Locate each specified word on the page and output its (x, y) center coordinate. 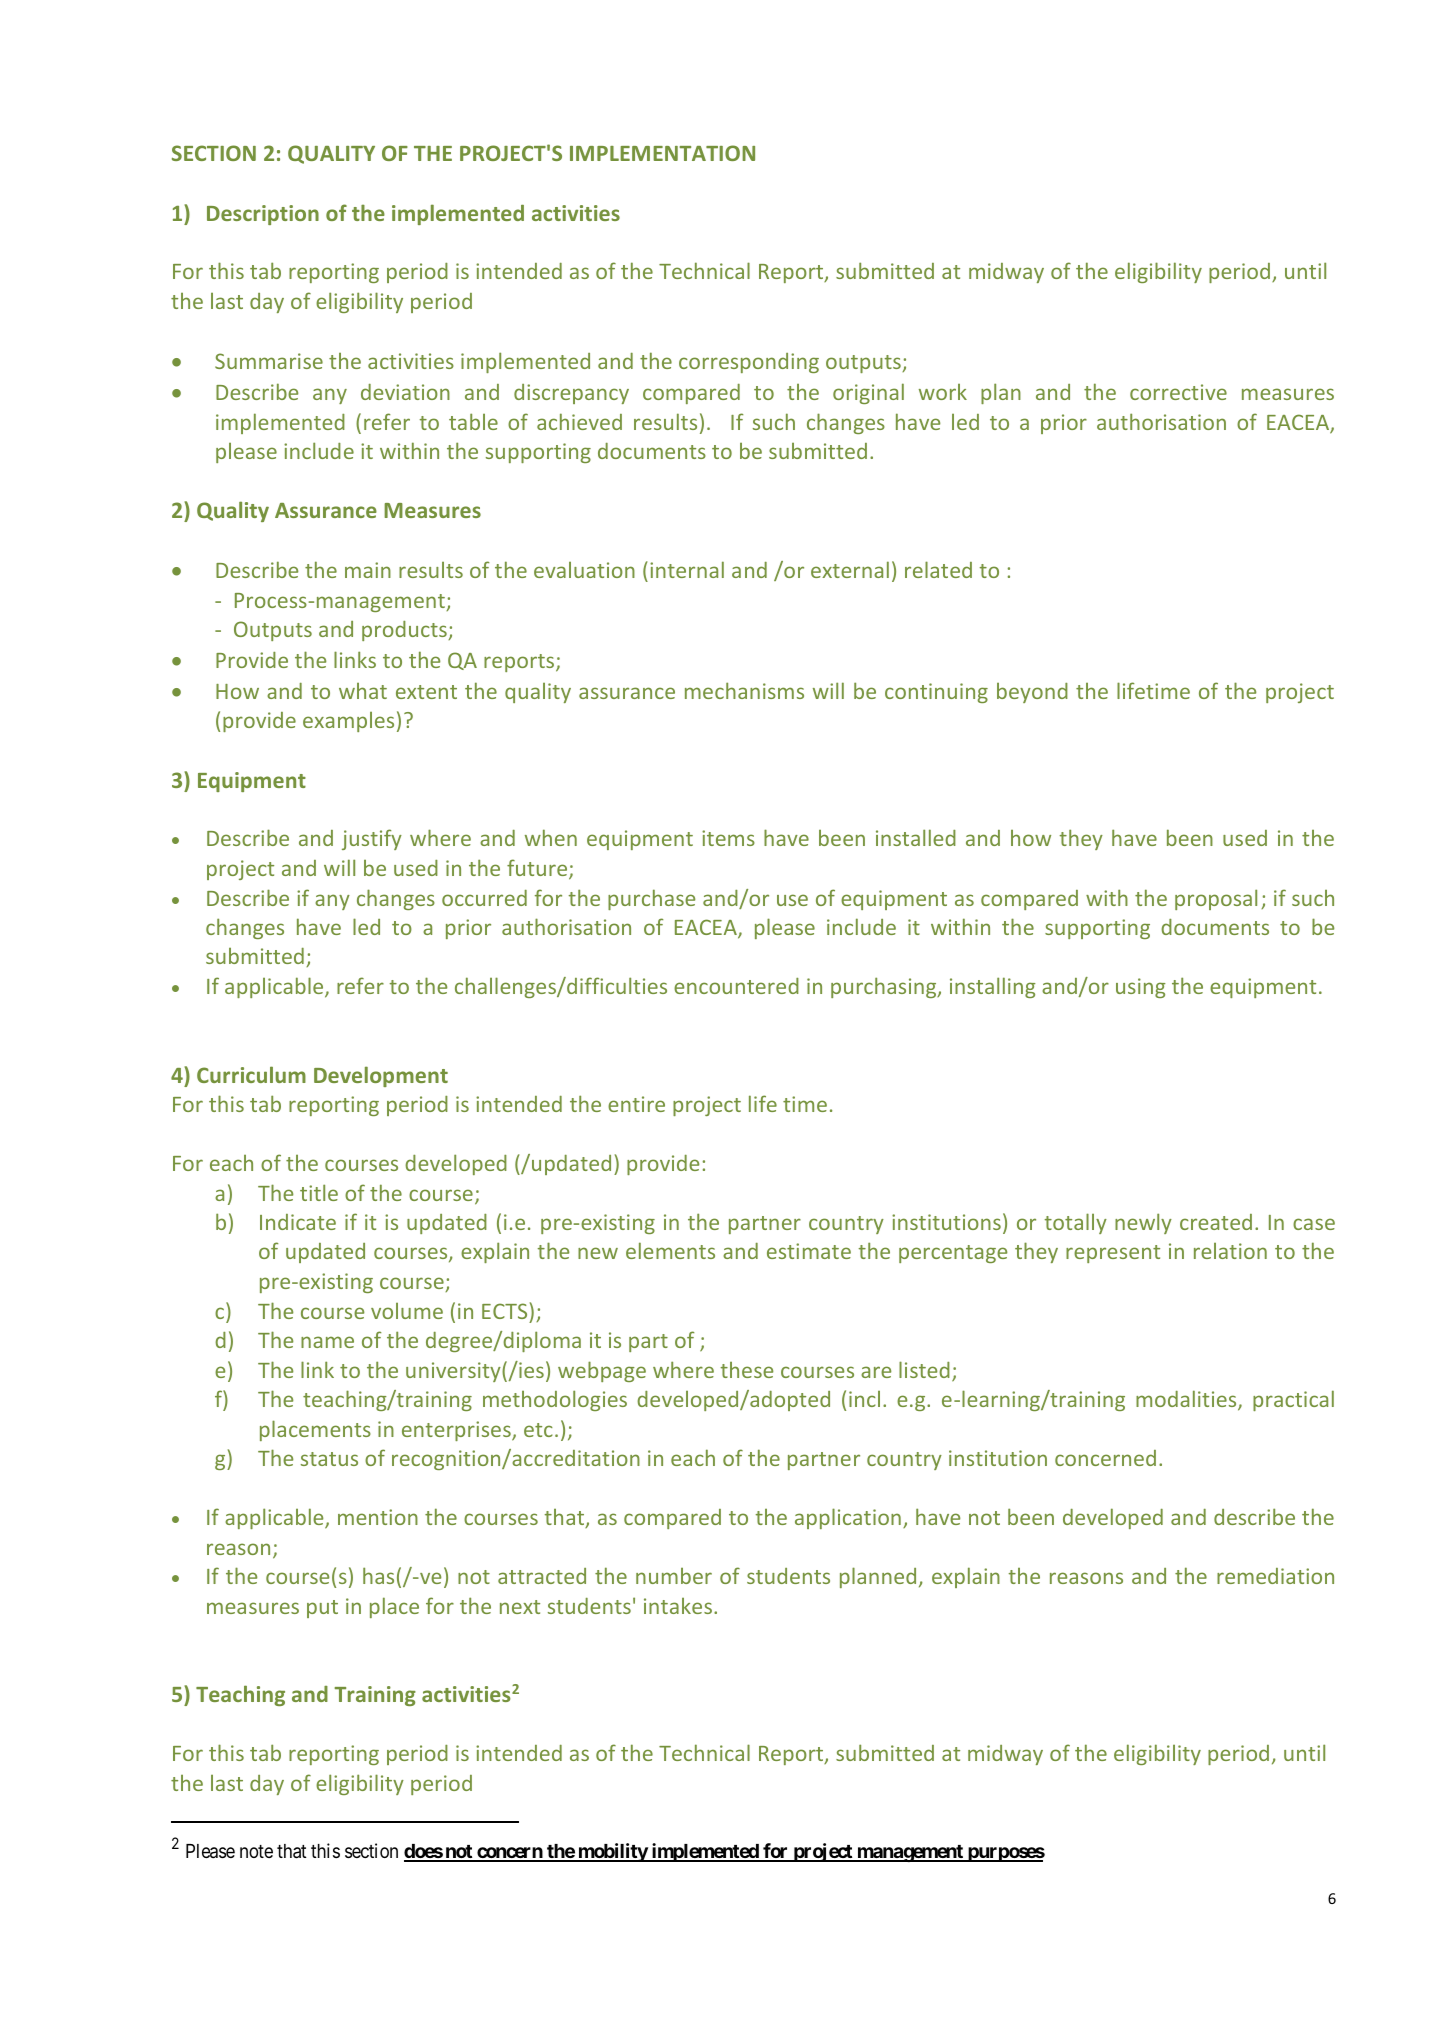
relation (1230, 1251)
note (256, 1851)
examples (348, 722)
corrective (1178, 392)
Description (263, 215)
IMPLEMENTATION (662, 153)
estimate (809, 1251)
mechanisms (744, 690)
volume (407, 1311)
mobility (612, 1852)
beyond (1032, 693)
